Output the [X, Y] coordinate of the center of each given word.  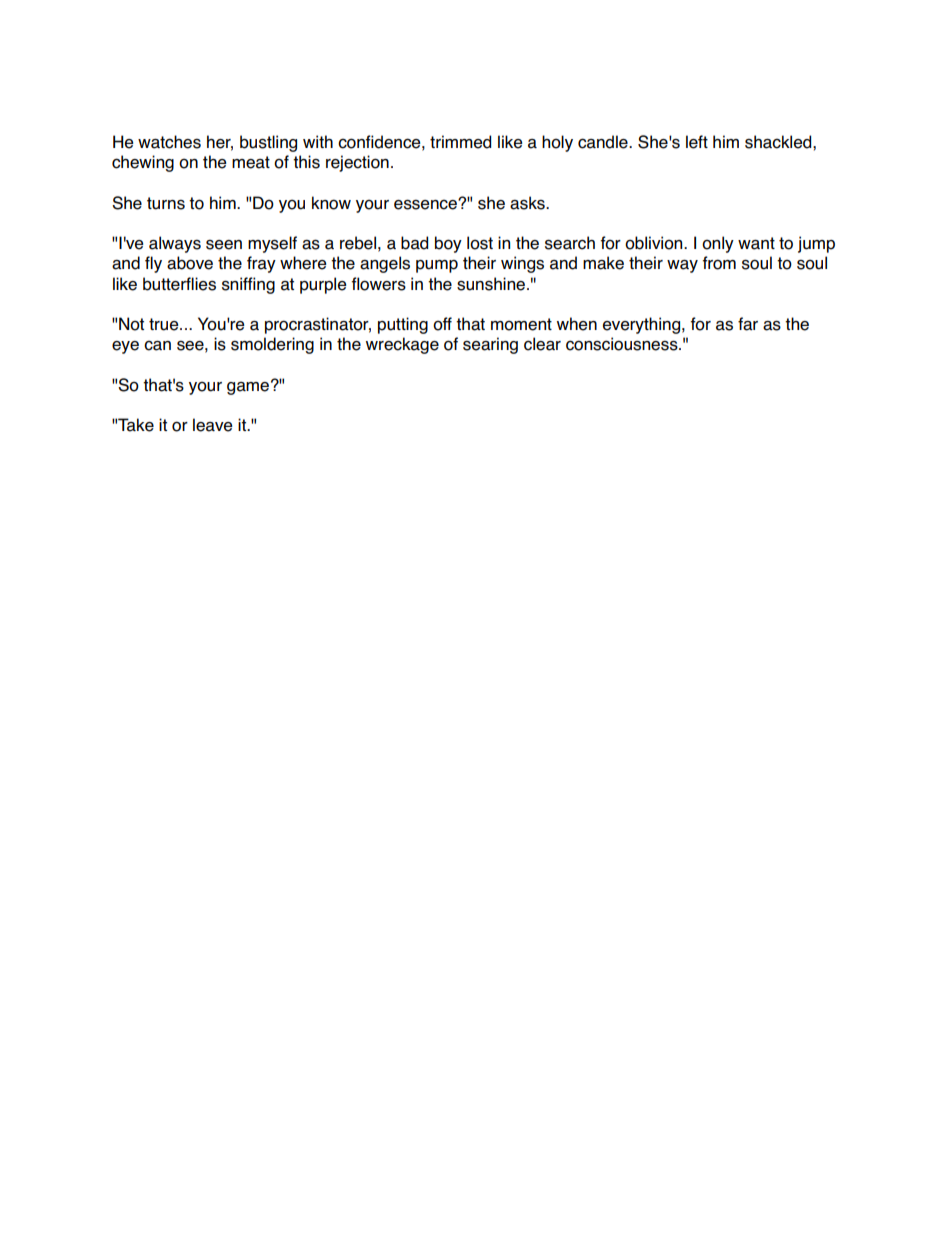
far [748, 324]
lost [480, 243]
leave [213, 425]
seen [224, 245]
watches [169, 142]
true [165, 324]
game [248, 388]
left [697, 142]
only [718, 244]
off [442, 324]
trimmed [460, 142]
